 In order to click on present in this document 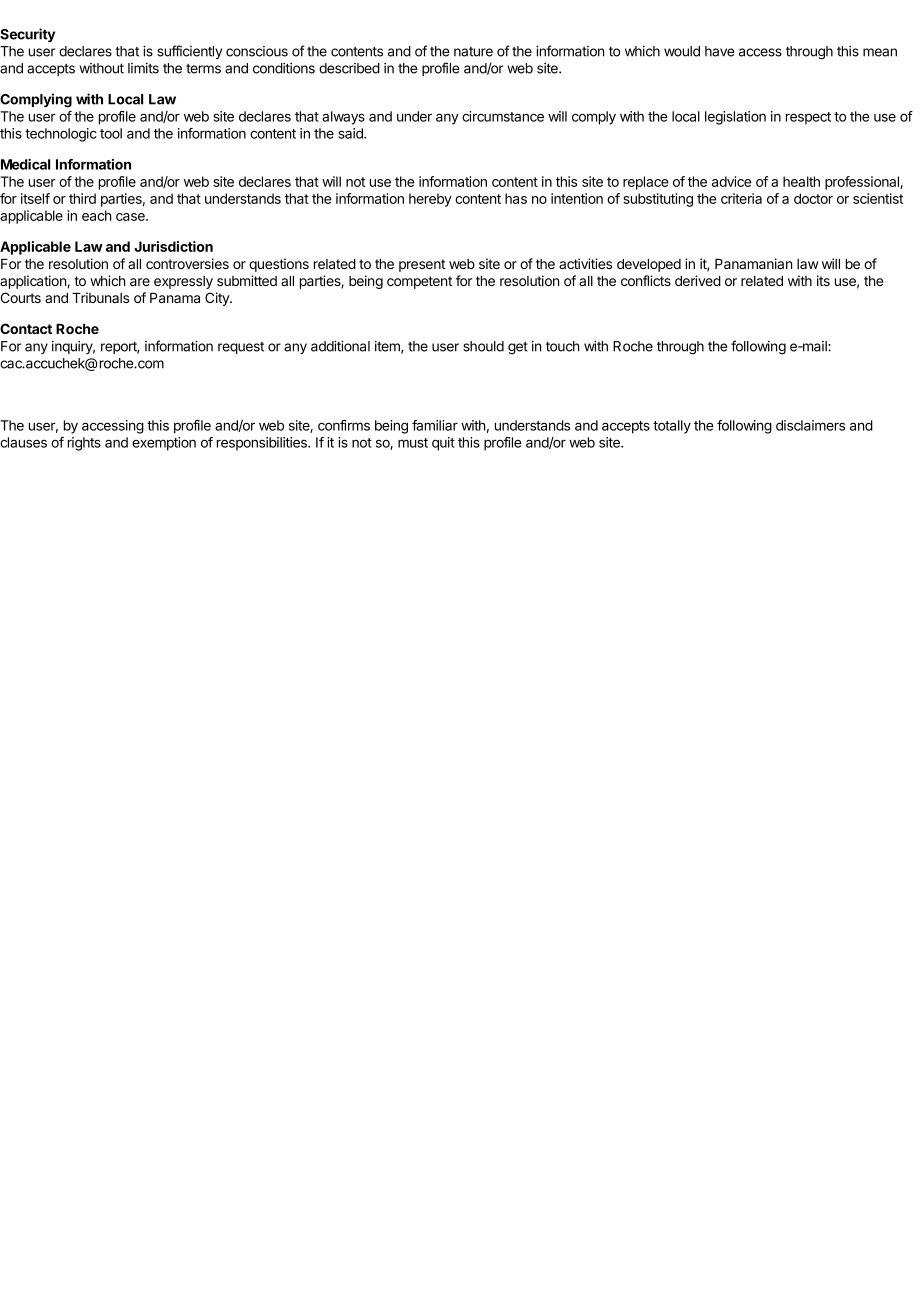, I will do `click(422, 265)`.
